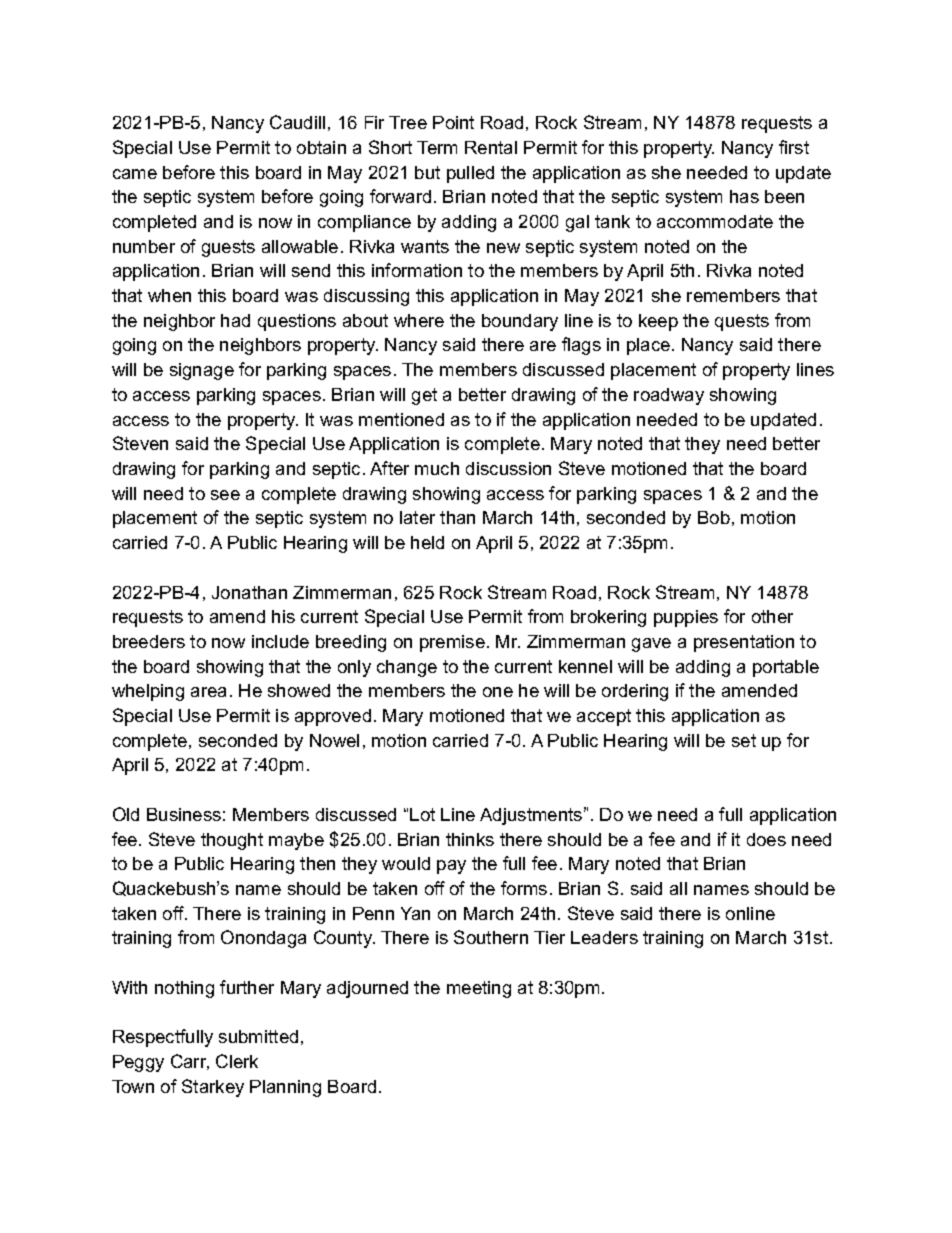 This screenshot has width=952, height=1233. What do you see at coordinates (744, 740) in the screenshot?
I see `set` at bounding box center [744, 740].
